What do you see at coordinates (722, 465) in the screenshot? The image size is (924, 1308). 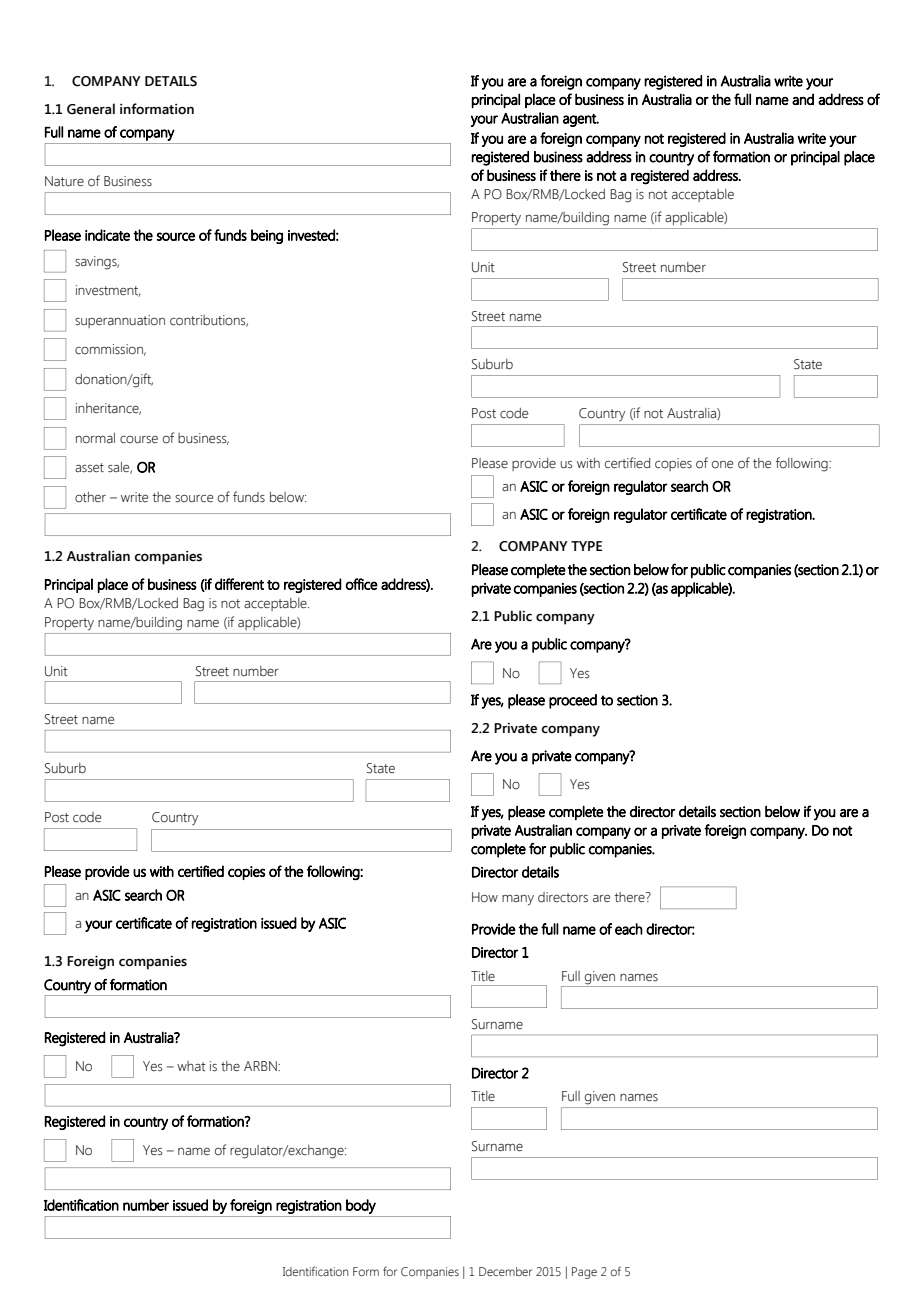 I see `one` at bounding box center [722, 465].
